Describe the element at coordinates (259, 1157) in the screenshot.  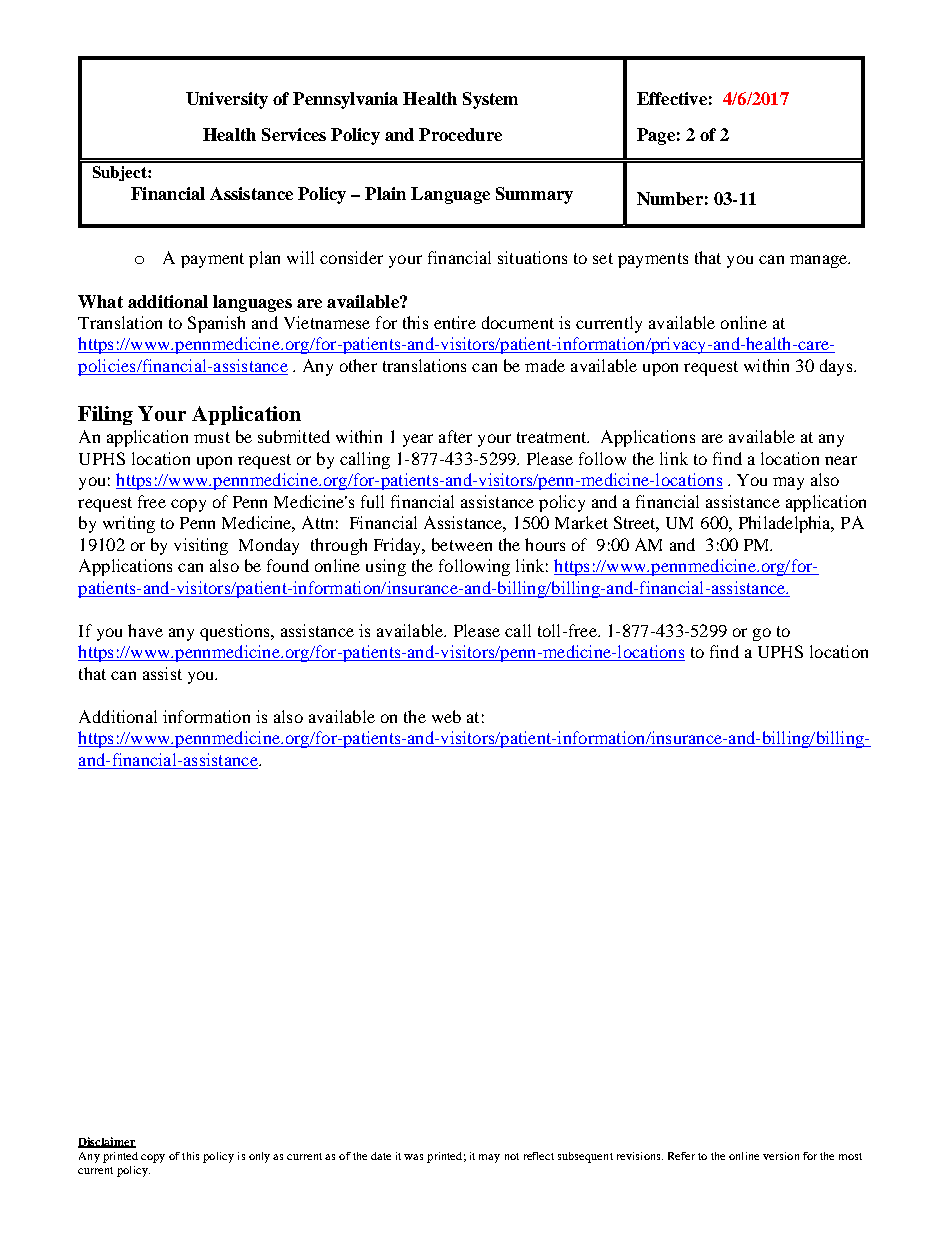
I see `only` at that location.
